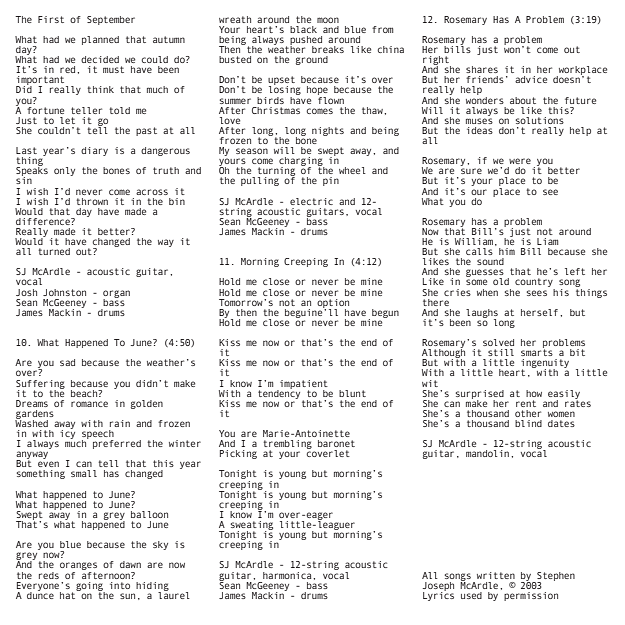  I want to click on reds, so click(49, 575).
